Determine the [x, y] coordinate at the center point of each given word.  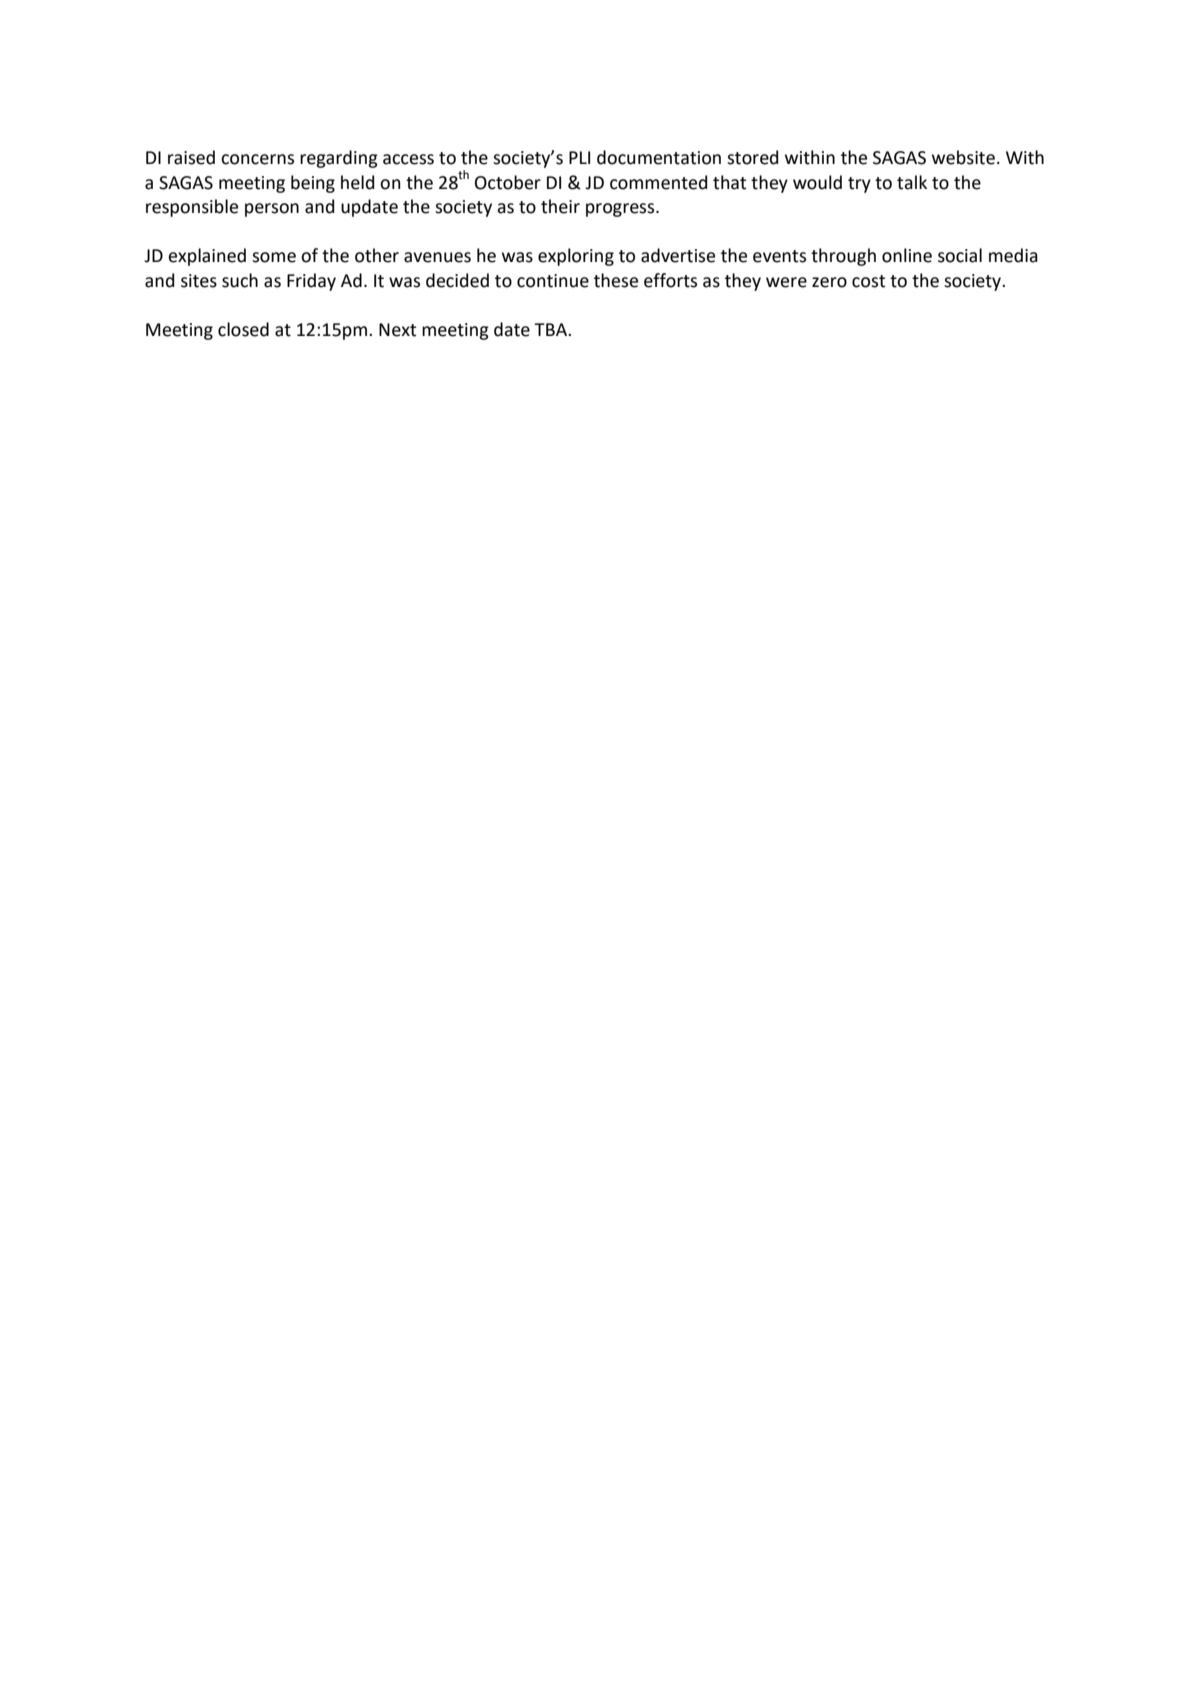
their [560, 206]
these [616, 280]
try [859, 185]
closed [243, 329]
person [272, 210]
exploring [576, 257]
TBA [551, 329]
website [963, 157]
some [274, 257]
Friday [311, 282]
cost [868, 281]
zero [829, 282]
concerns [257, 159]
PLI [579, 157]
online [907, 255]
